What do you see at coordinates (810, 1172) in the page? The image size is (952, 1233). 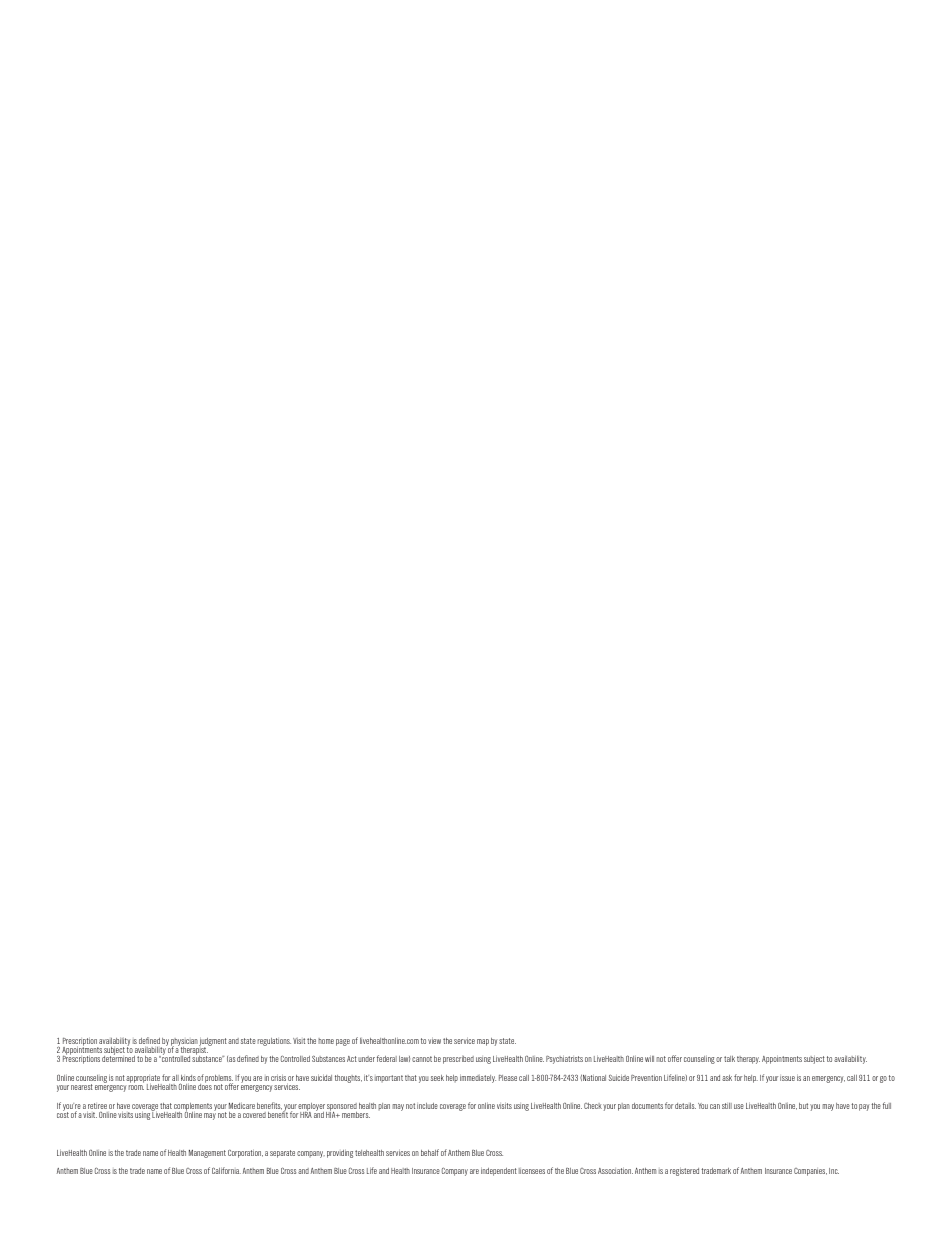 I see `Companies` at bounding box center [810, 1172].
